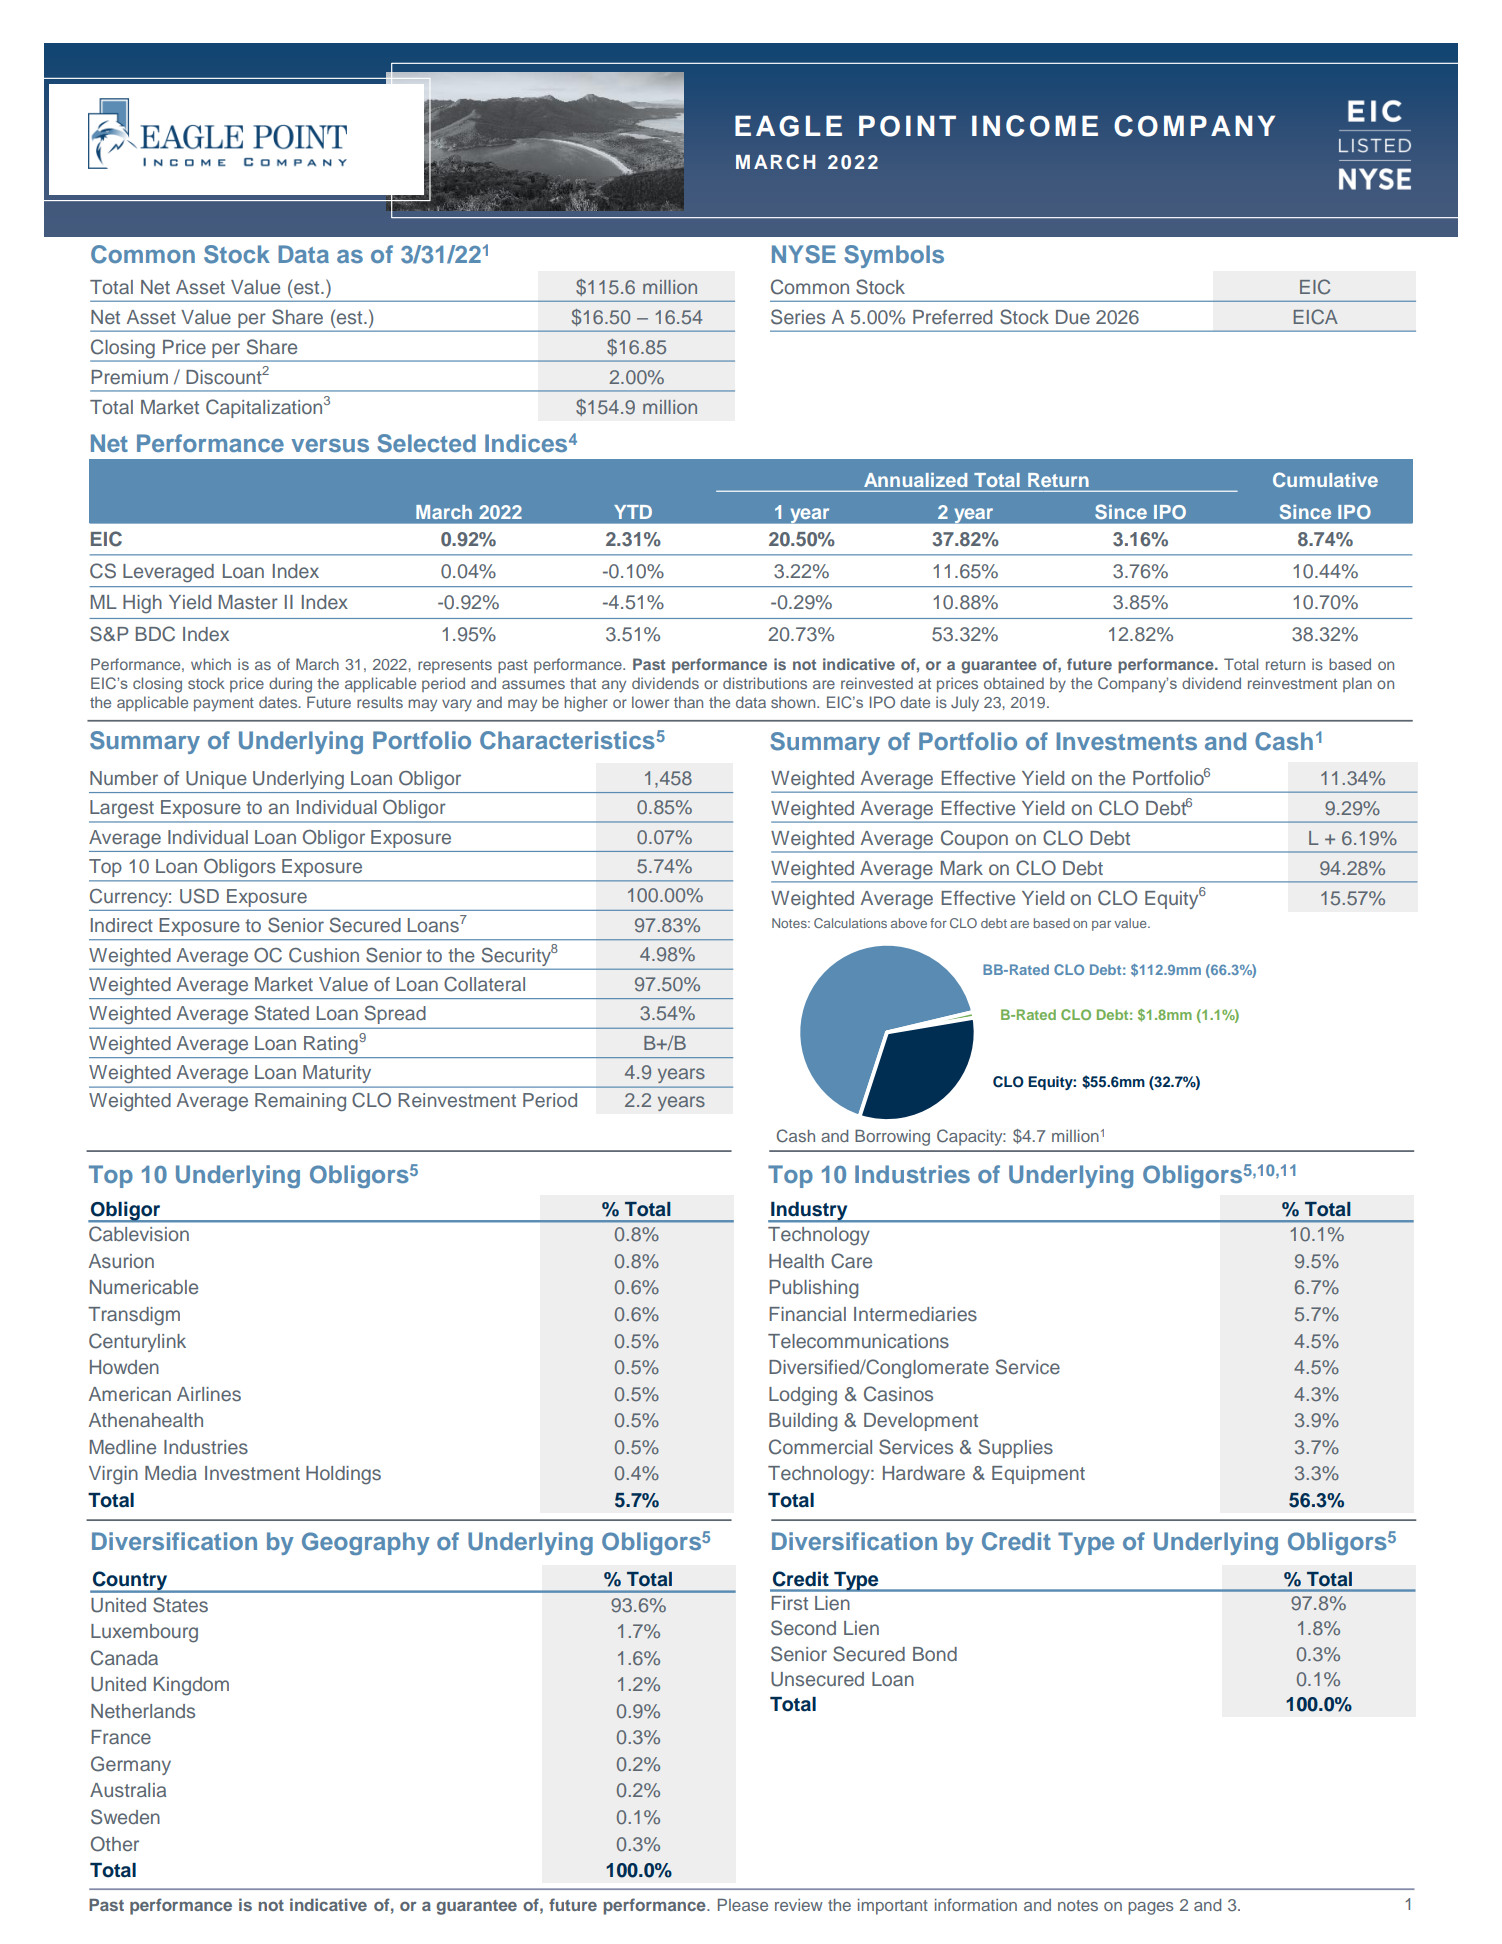  I want to click on Other, so click(115, 1844).
